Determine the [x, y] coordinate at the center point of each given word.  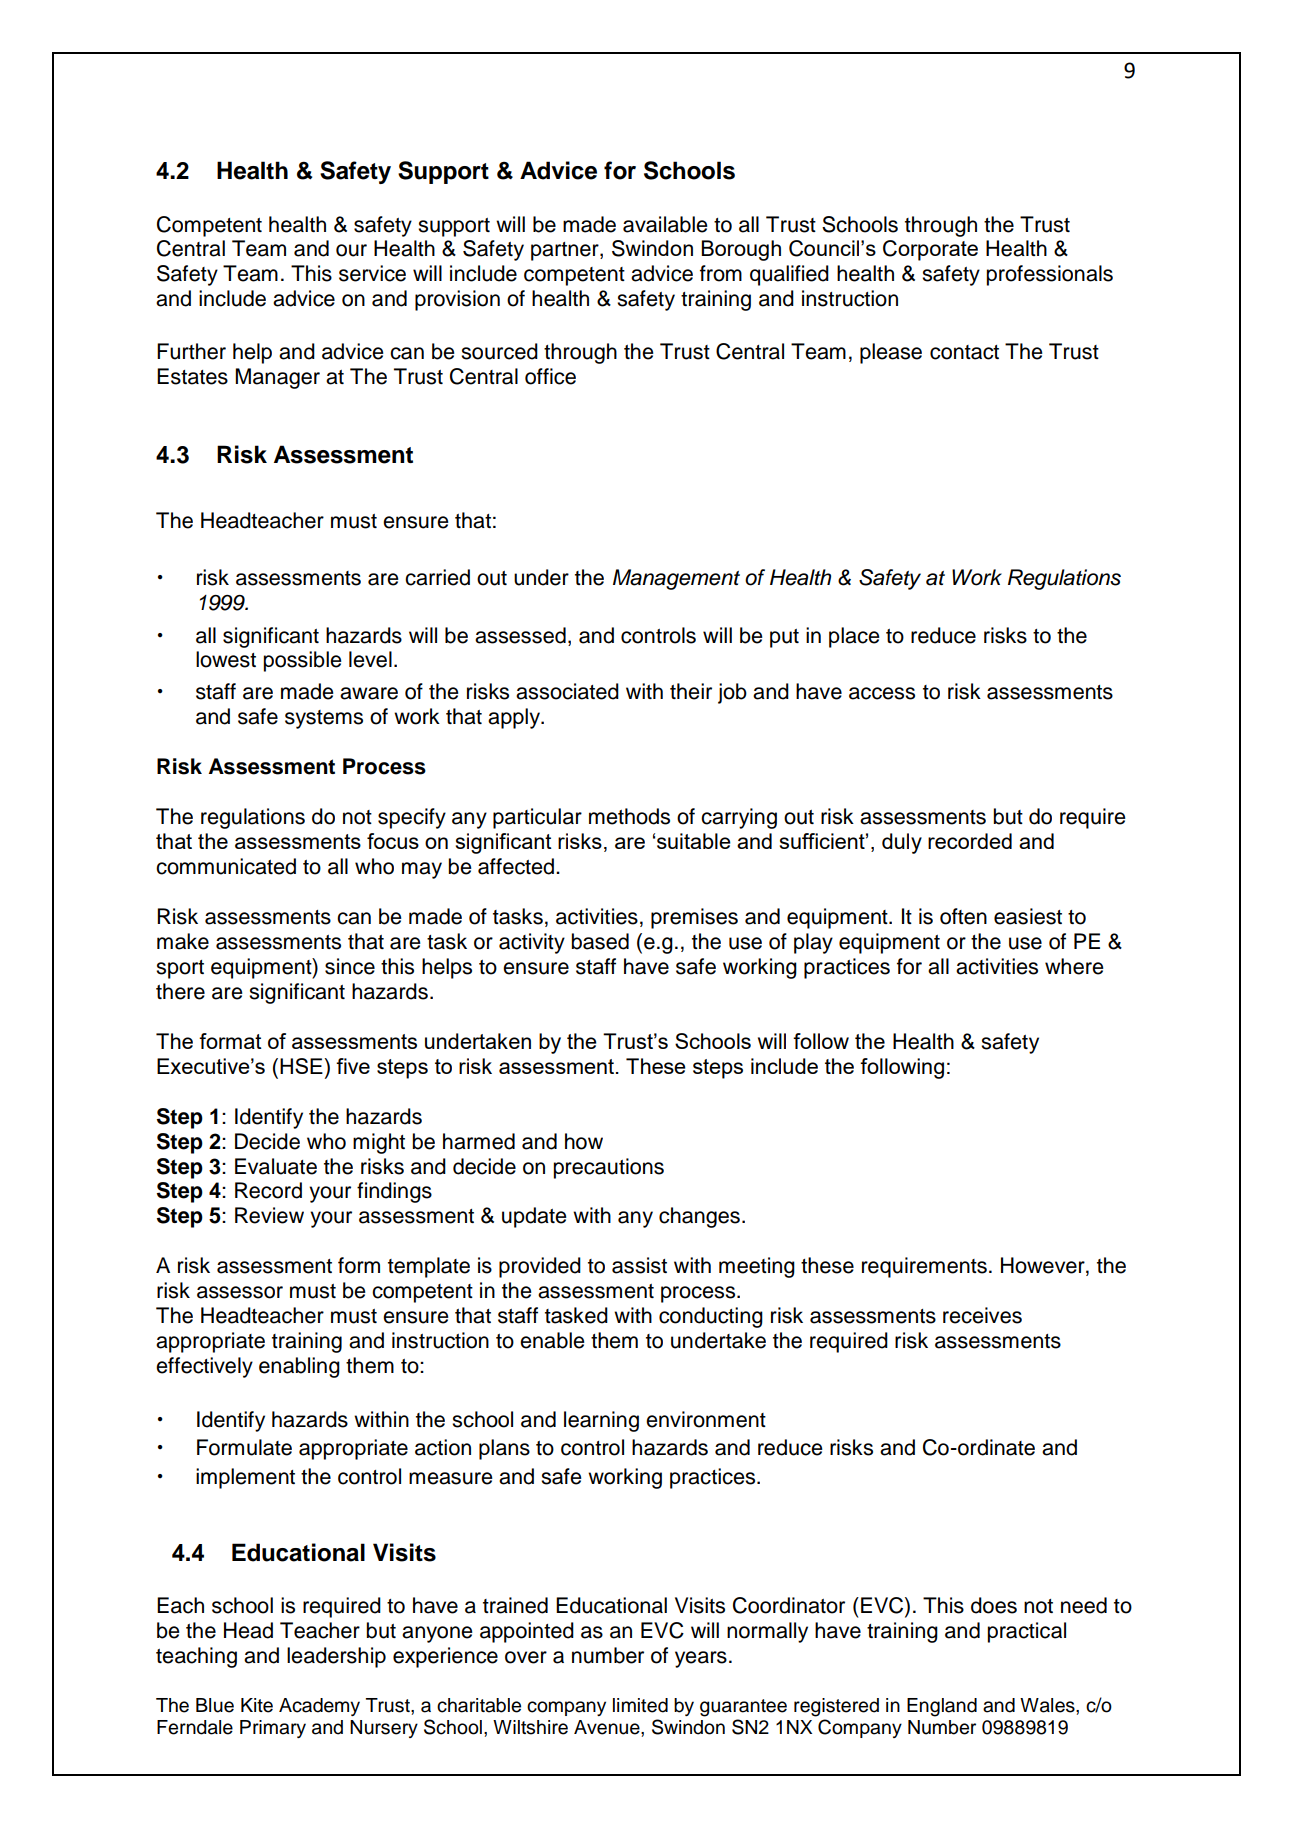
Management [676, 579]
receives [982, 1315]
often [963, 916]
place [854, 637]
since [350, 966]
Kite [257, 1705]
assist [639, 1265]
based [600, 941]
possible [302, 661]
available [665, 224]
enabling [299, 1367]
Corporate [930, 250]
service [372, 273]
